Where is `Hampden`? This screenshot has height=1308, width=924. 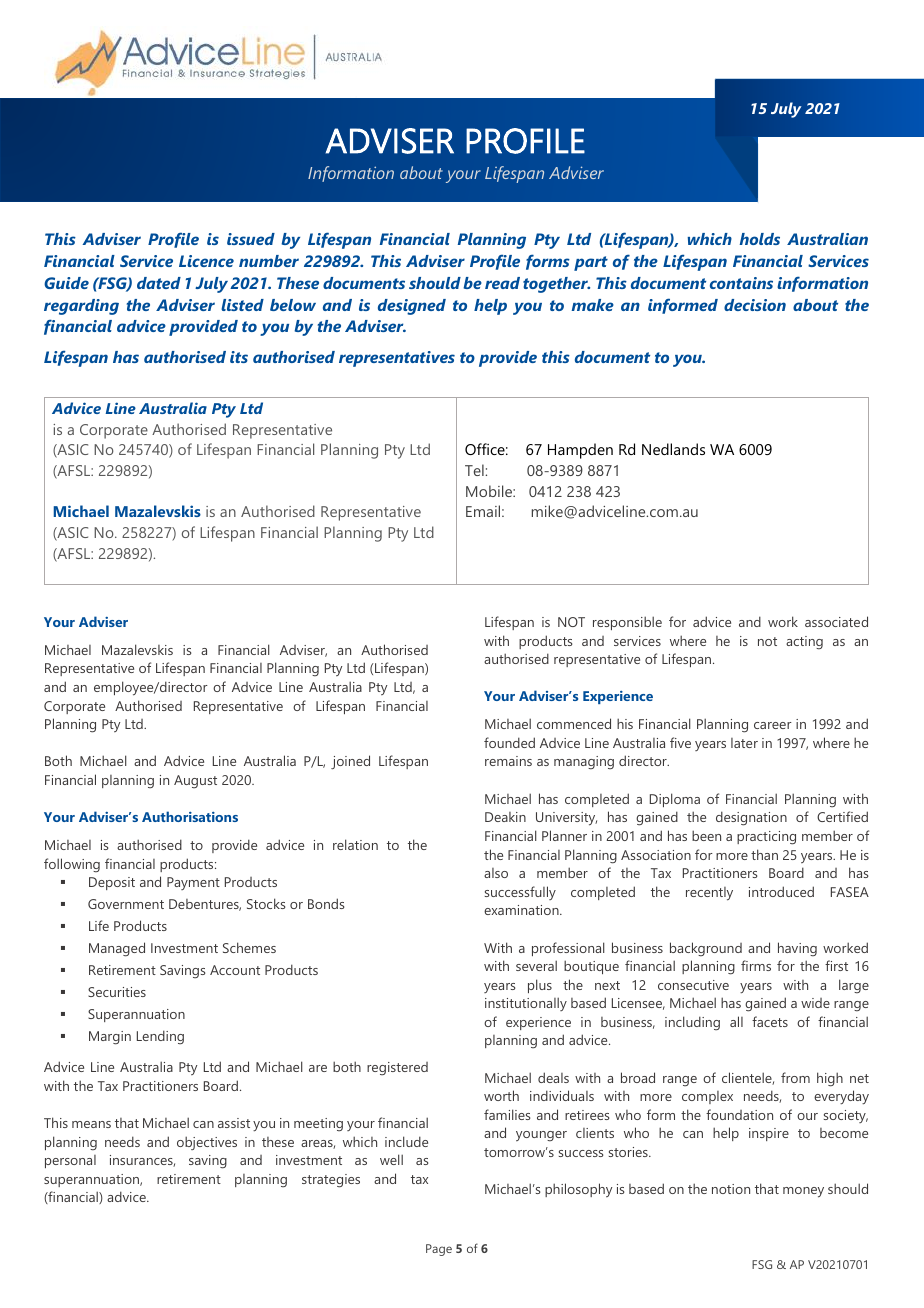
Hampden is located at coordinates (580, 451).
